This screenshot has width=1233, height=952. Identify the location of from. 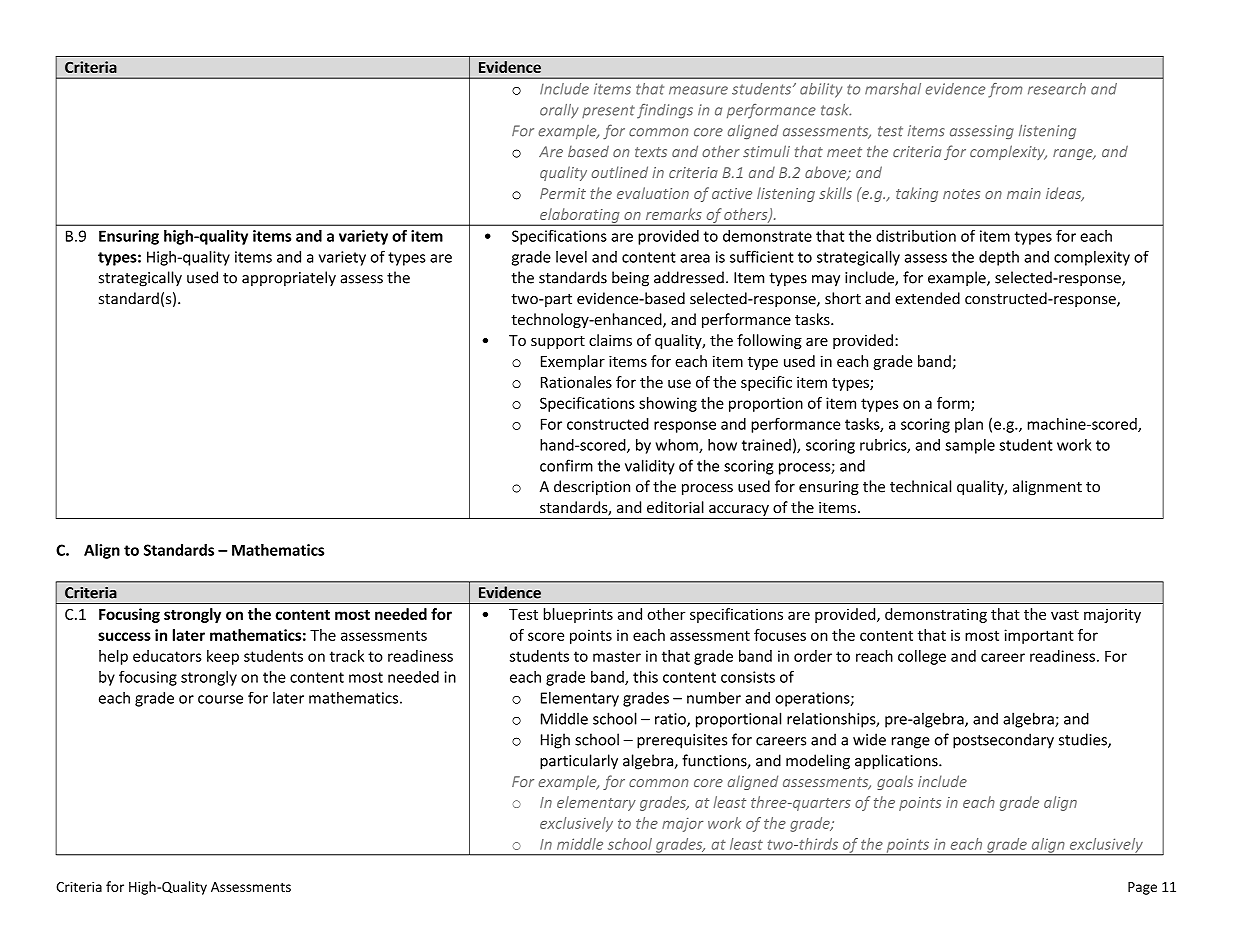
(1005, 90).
